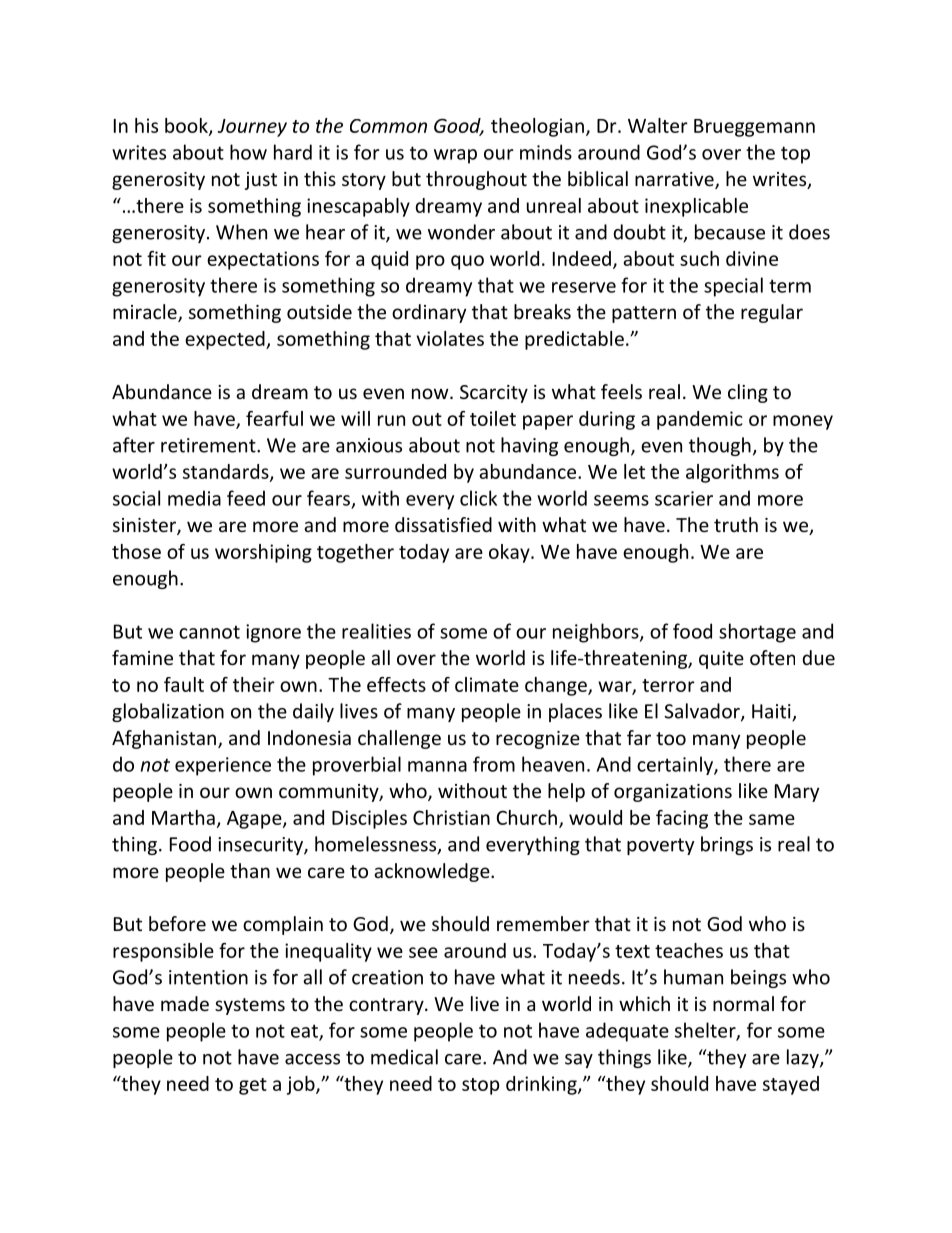 The width and height of the screenshot is (952, 1233). I want to click on from, so click(494, 764).
